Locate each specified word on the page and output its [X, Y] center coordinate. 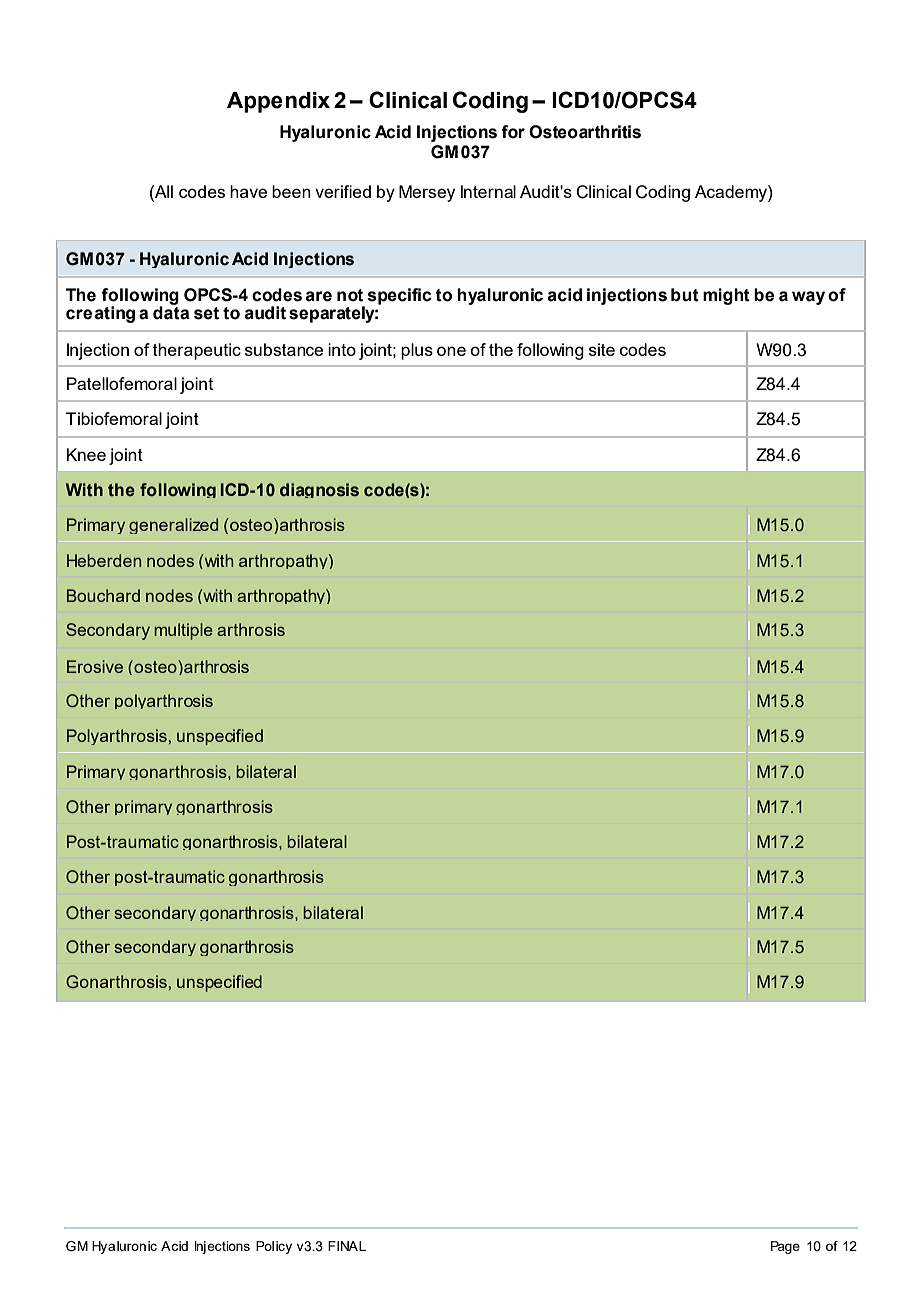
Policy [274, 1247]
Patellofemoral [122, 383]
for [513, 132]
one [451, 351]
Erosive [95, 666]
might [726, 296]
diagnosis [319, 490]
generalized [173, 526]
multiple [183, 631]
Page [785, 1247]
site [602, 349]
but [685, 295]
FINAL [347, 1246]
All [163, 191]
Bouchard [103, 595]
